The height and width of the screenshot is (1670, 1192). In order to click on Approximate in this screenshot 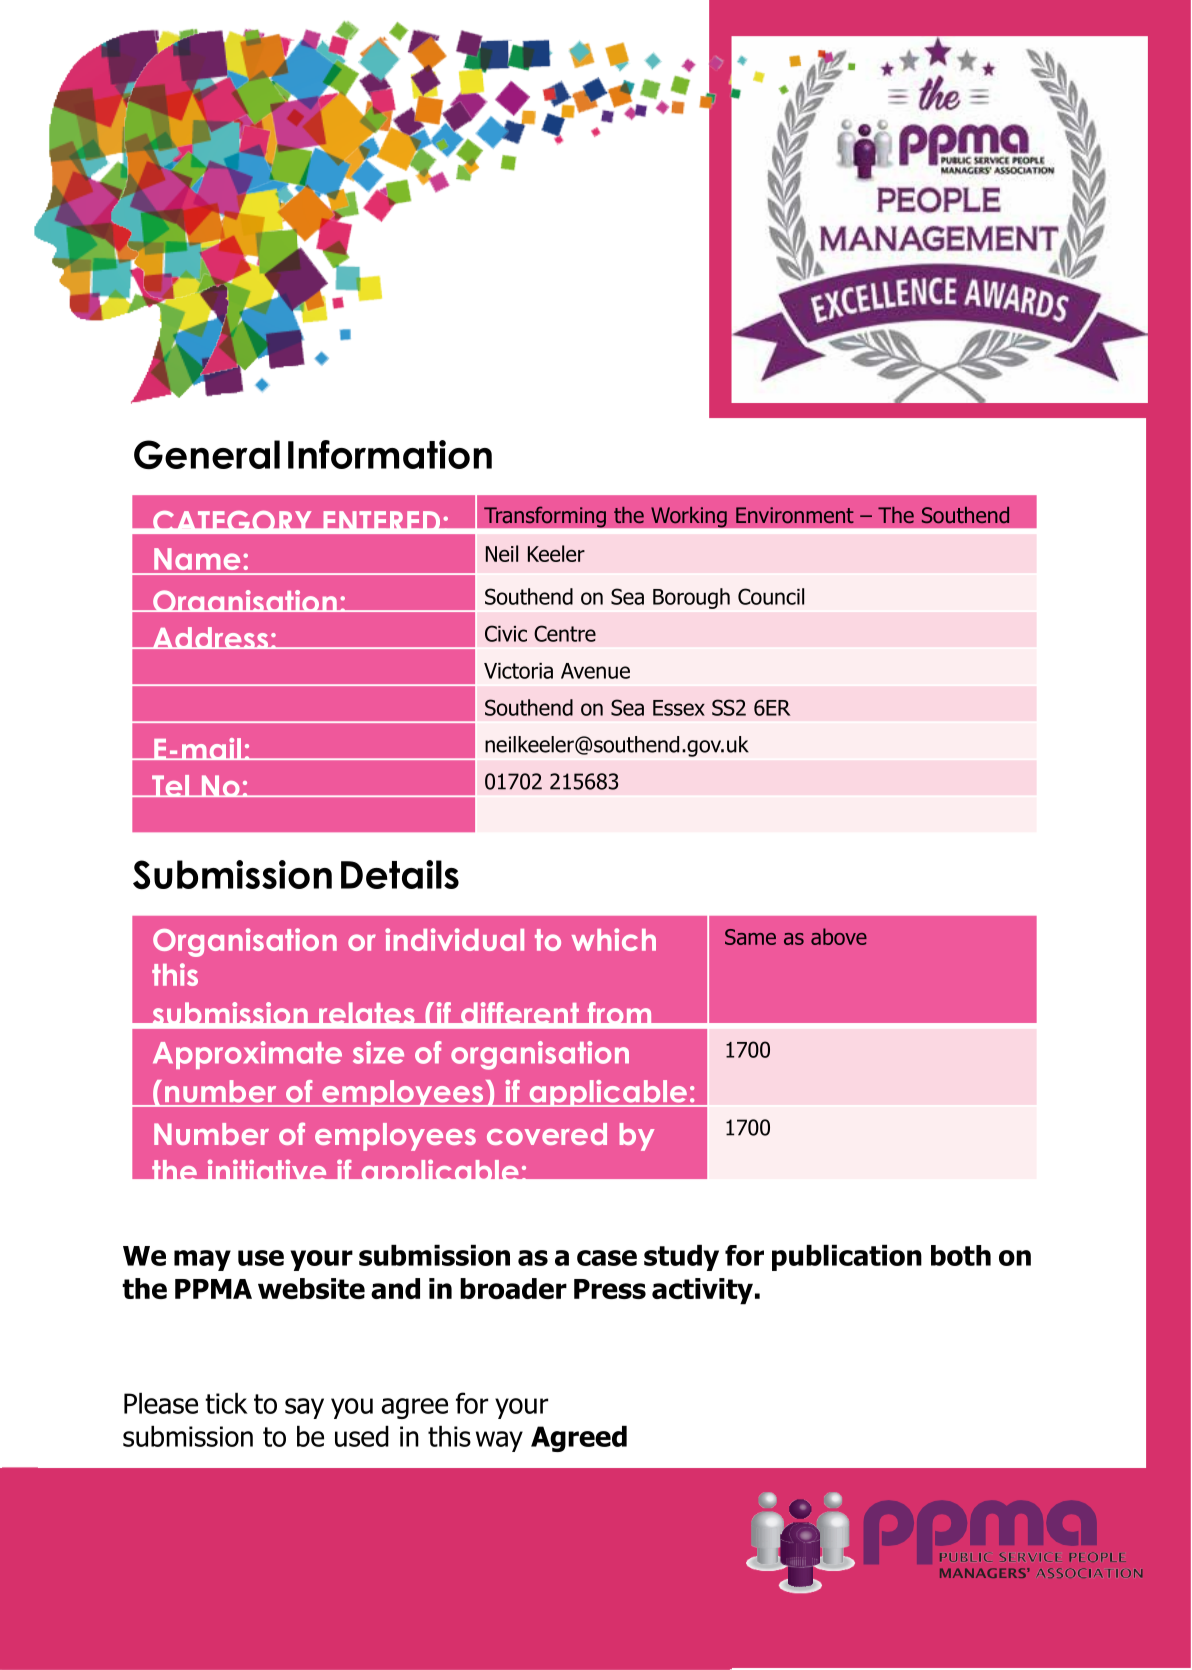, I will do `click(247, 1055)`.
